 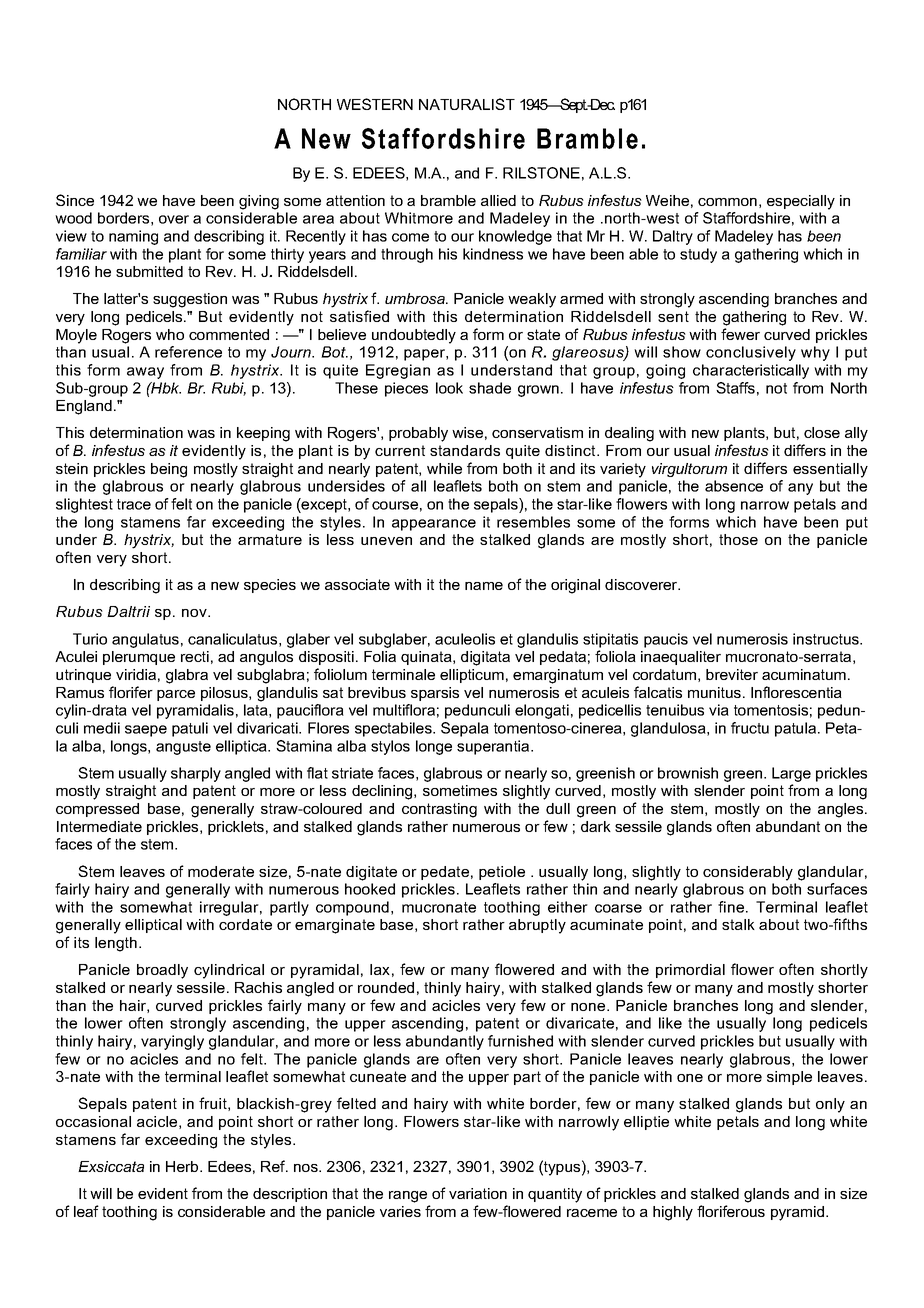 I want to click on while, so click(x=444, y=468).
